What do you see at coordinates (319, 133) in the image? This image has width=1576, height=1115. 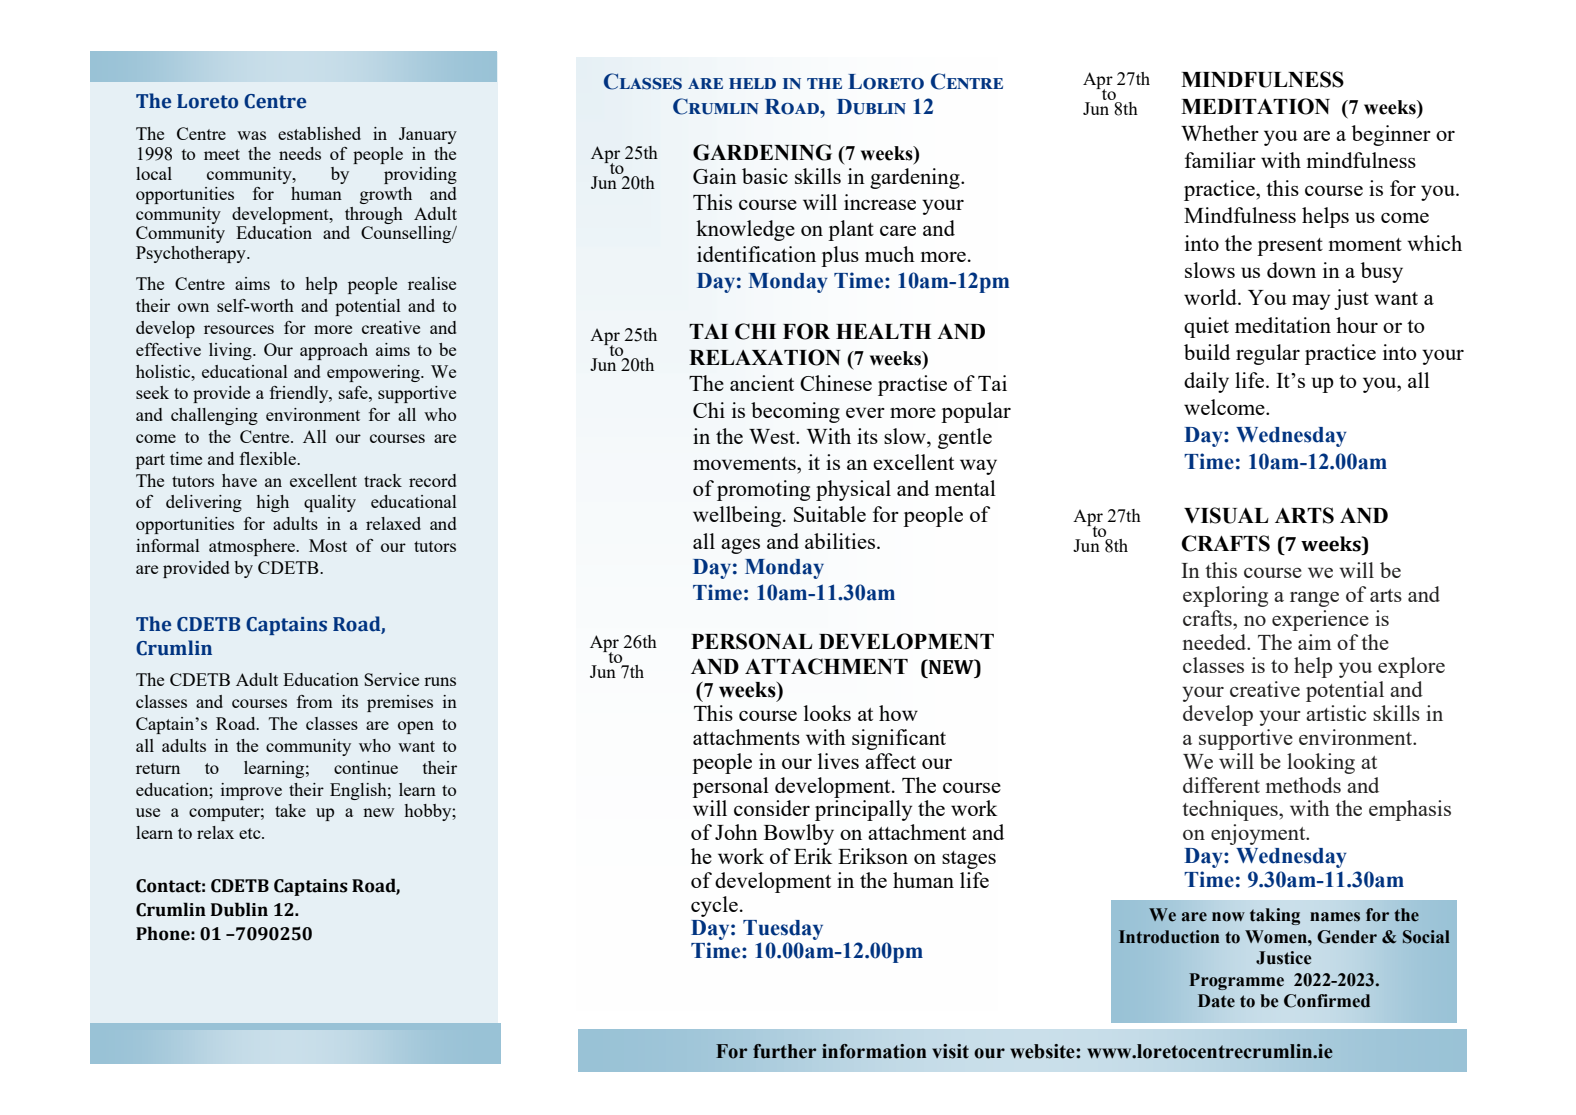 I see `established` at bounding box center [319, 133].
